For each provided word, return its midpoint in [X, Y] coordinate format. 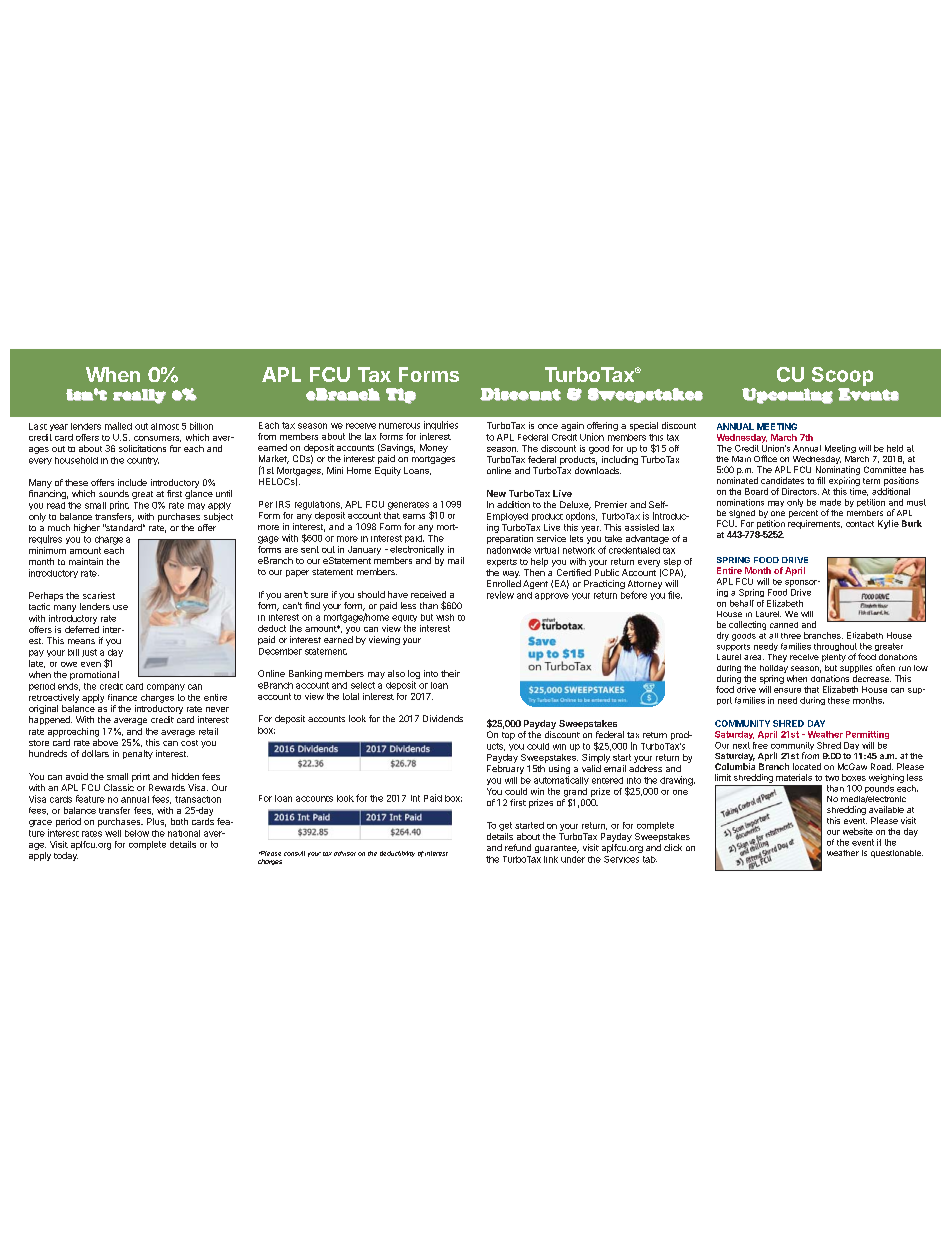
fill [821, 480]
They [777, 658]
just [89, 653]
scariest [99, 595]
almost [165, 426]
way [511, 574]
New [496, 493]
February [505, 769]
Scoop [842, 376]
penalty [138, 754]
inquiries [441, 425]
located [807, 766]
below [137, 833]
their [450, 673]
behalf [742, 603]
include [132, 482]
